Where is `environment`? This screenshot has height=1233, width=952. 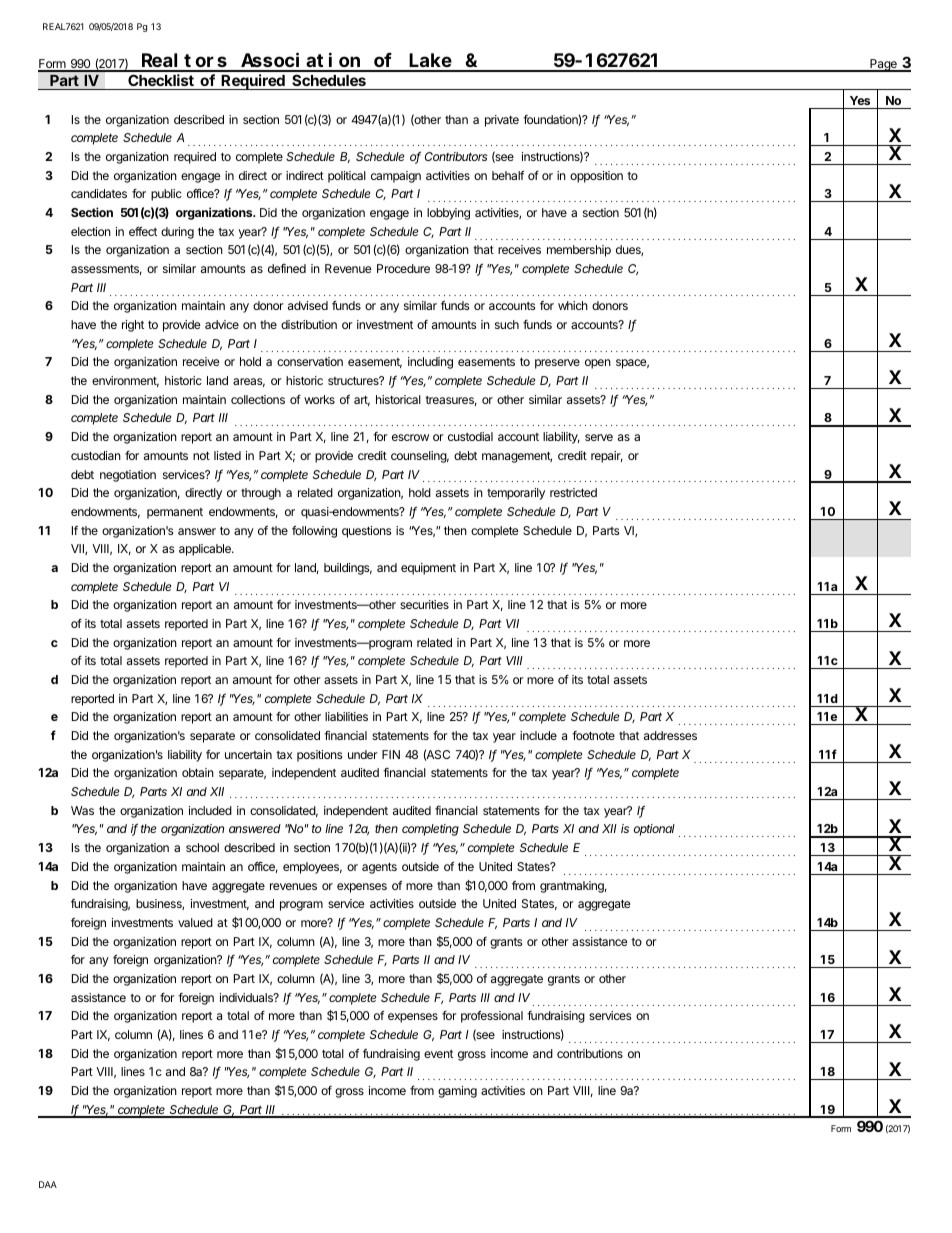
environment is located at coordinates (125, 381).
